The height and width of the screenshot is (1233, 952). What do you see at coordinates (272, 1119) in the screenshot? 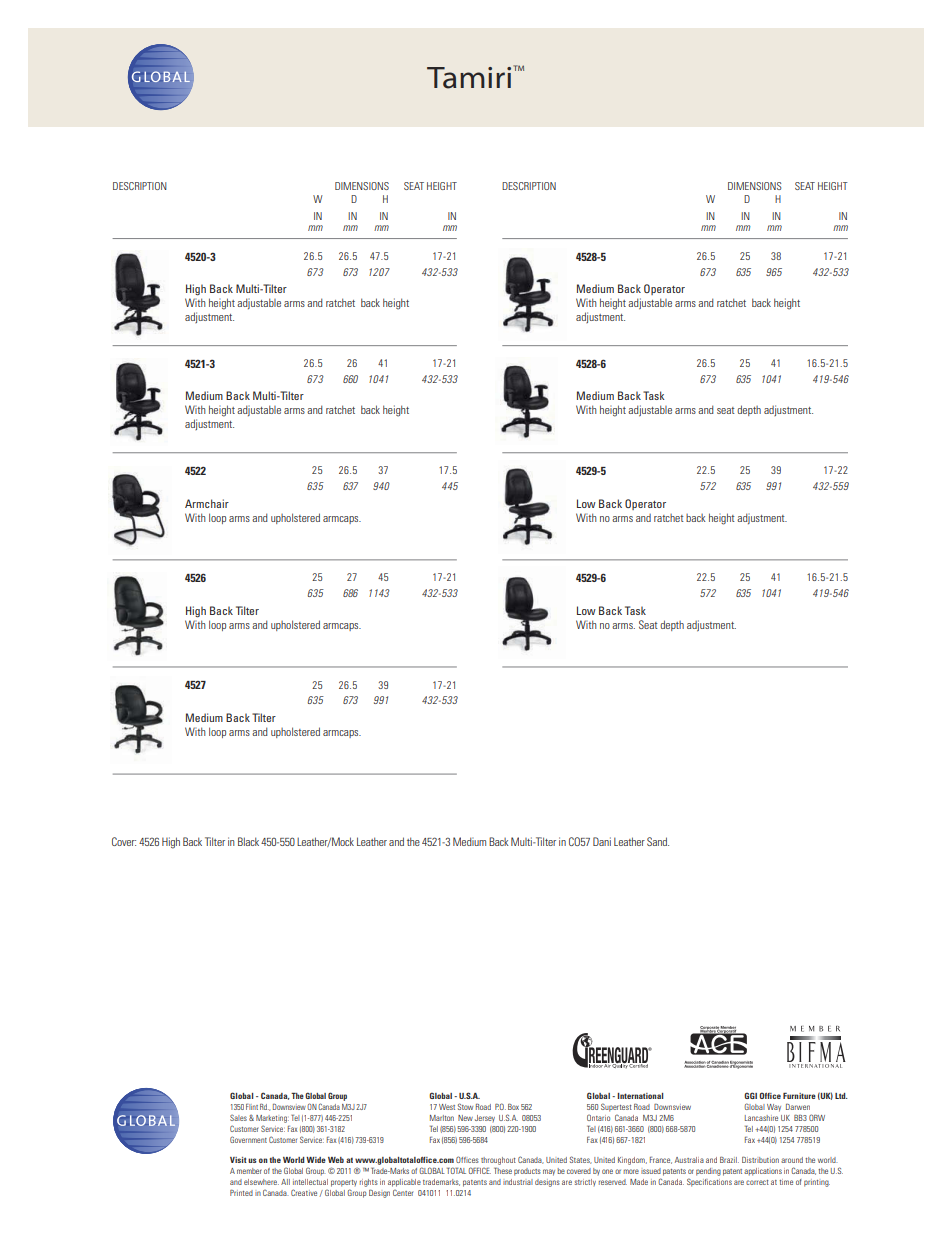
I see `Marketing` at bounding box center [272, 1119].
